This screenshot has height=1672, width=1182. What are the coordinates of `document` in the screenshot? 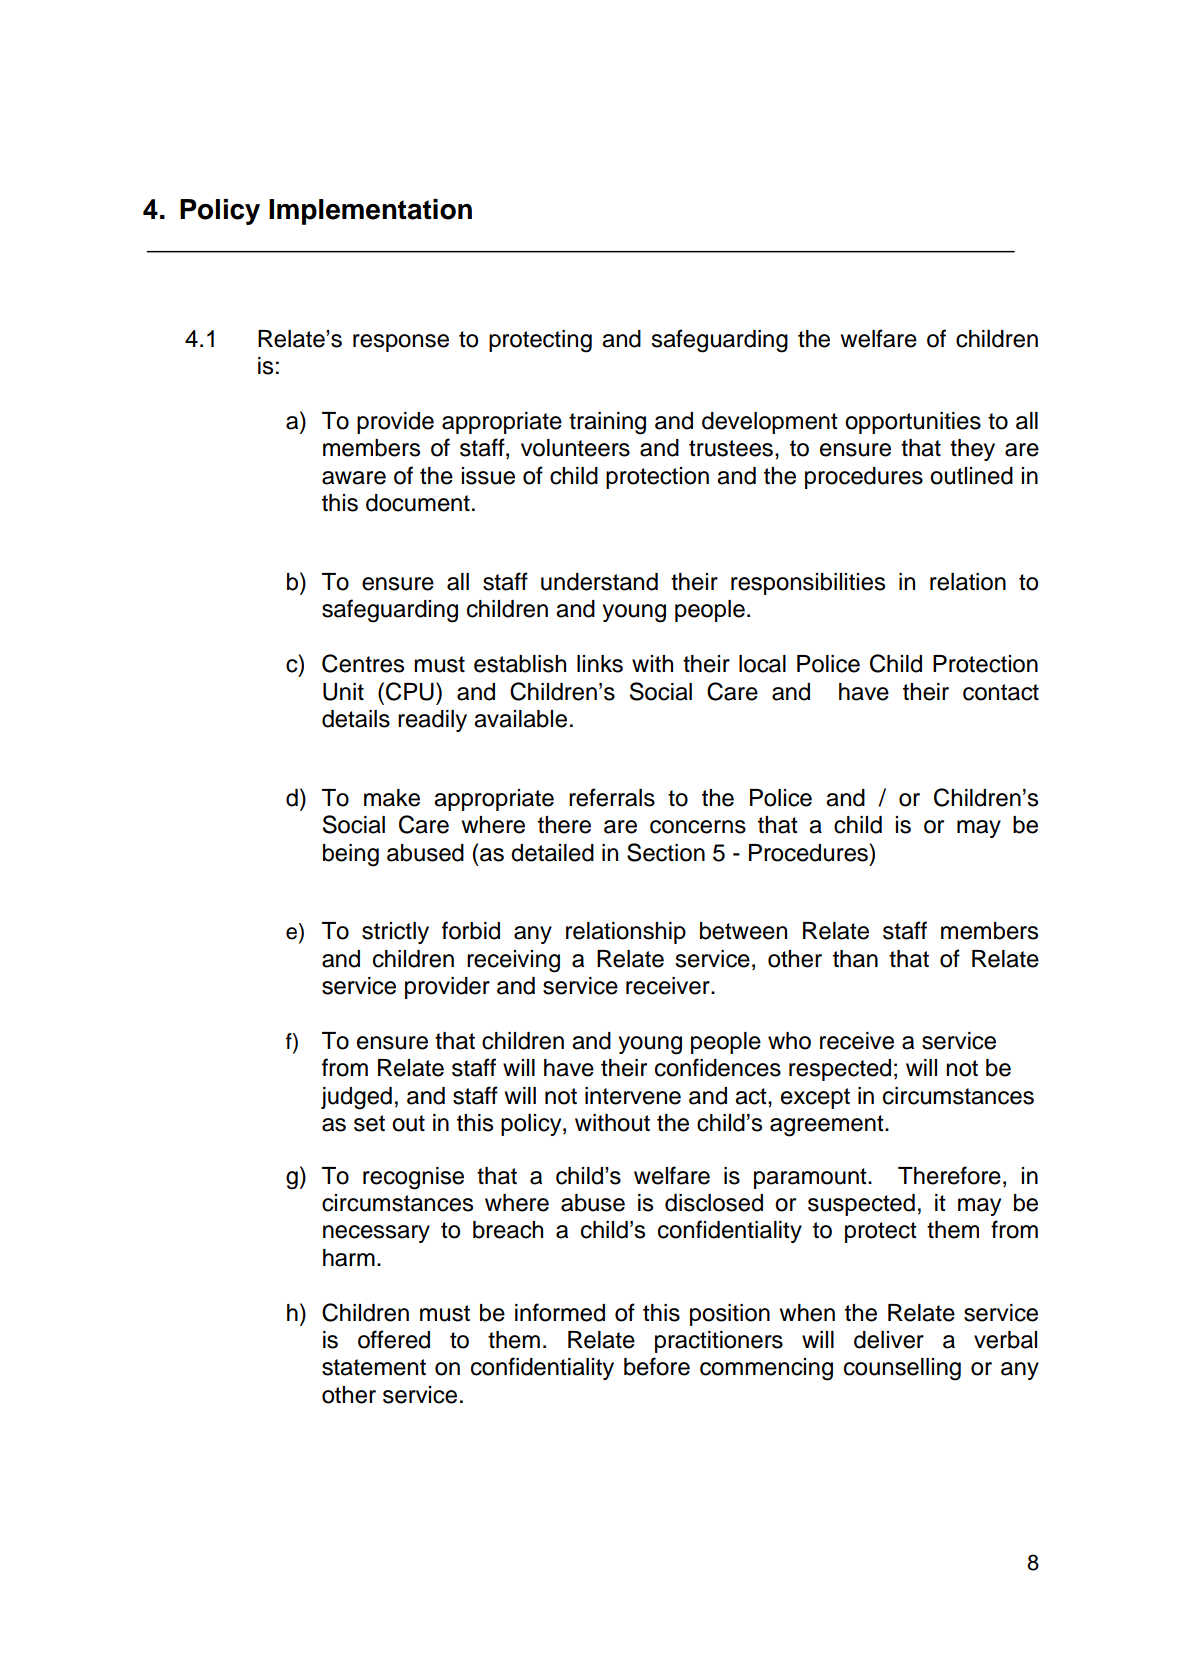 It's located at (418, 503).
